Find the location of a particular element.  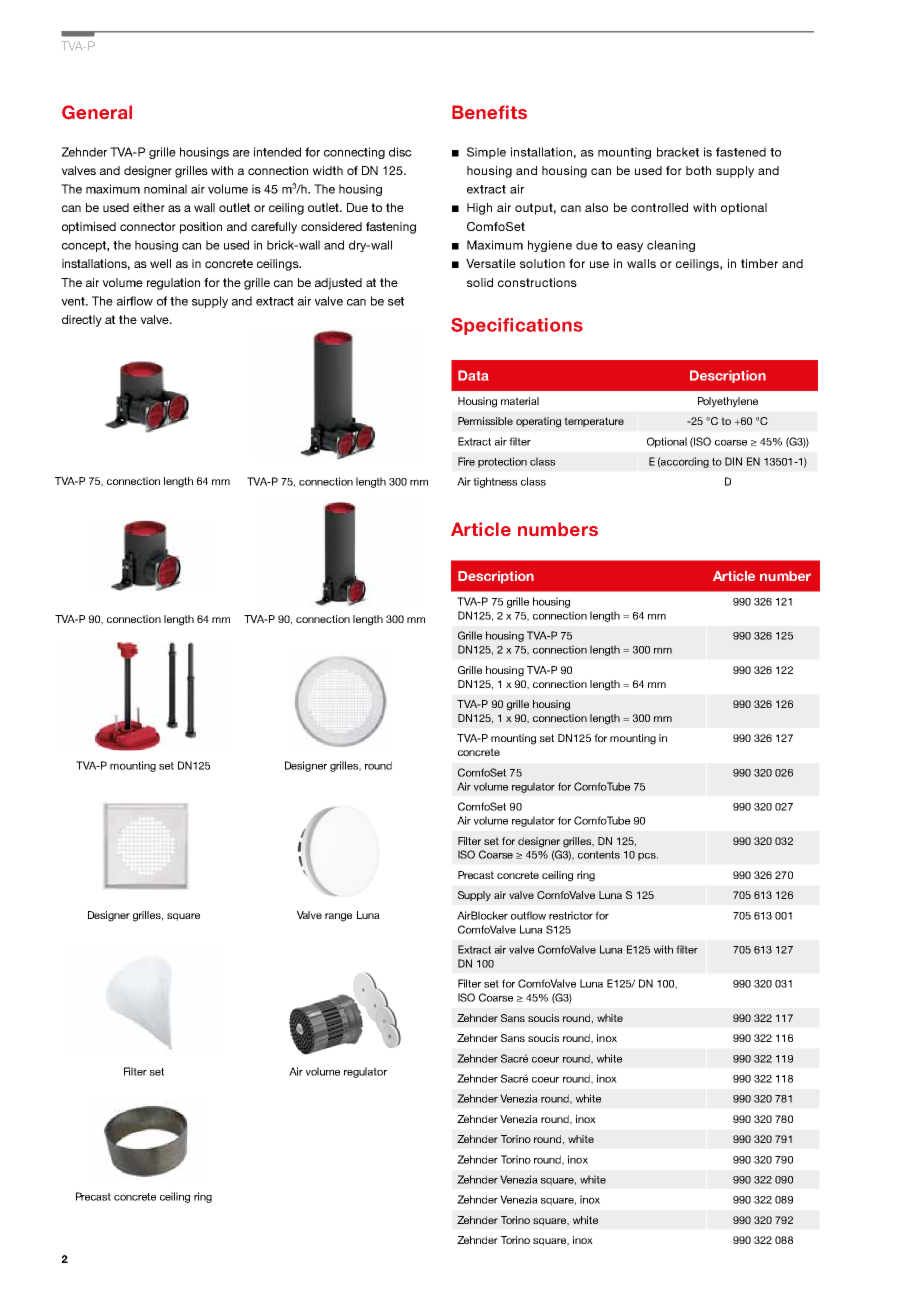

range is located at coordinates (338, 917).
